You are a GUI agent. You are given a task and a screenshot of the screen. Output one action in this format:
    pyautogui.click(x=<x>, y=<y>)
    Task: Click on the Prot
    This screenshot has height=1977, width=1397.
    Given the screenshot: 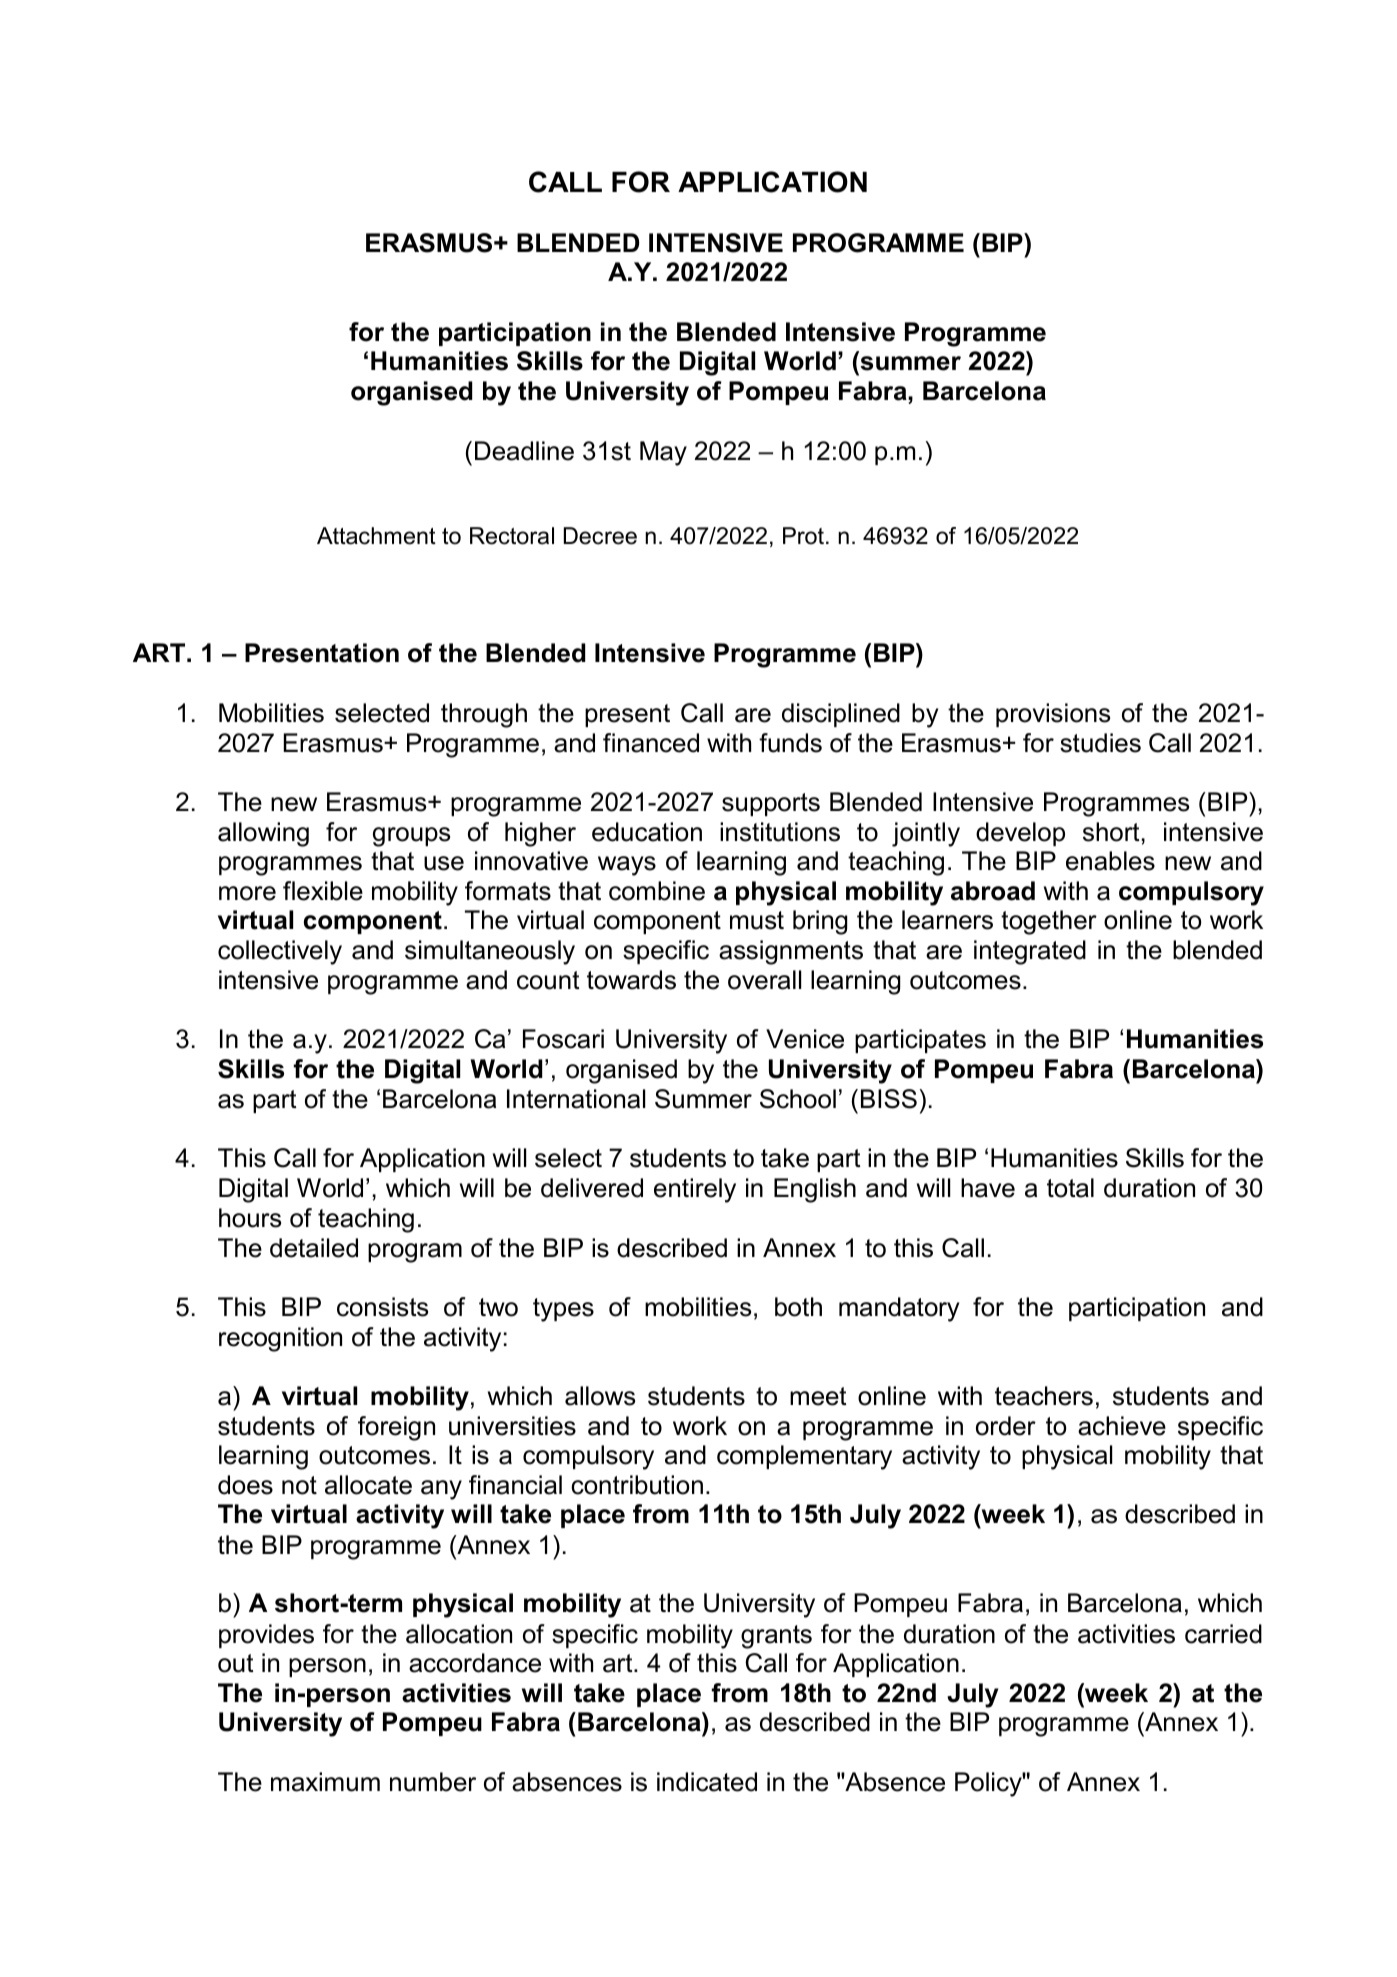 What is the action you would take?
    pyautogui.click(x=805, y=536)
